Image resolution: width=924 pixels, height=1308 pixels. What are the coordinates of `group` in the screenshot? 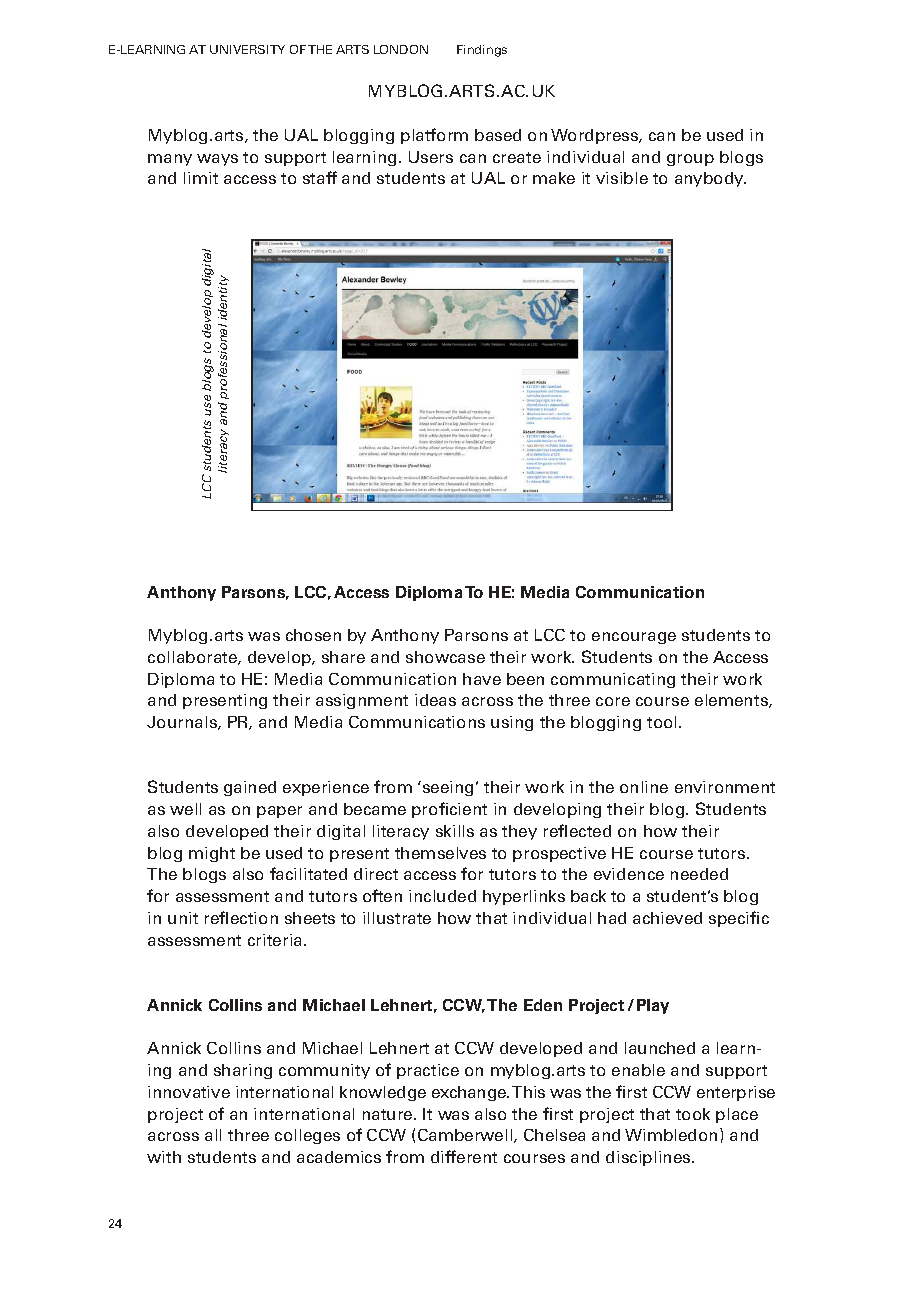 It's located at (690, 160).
